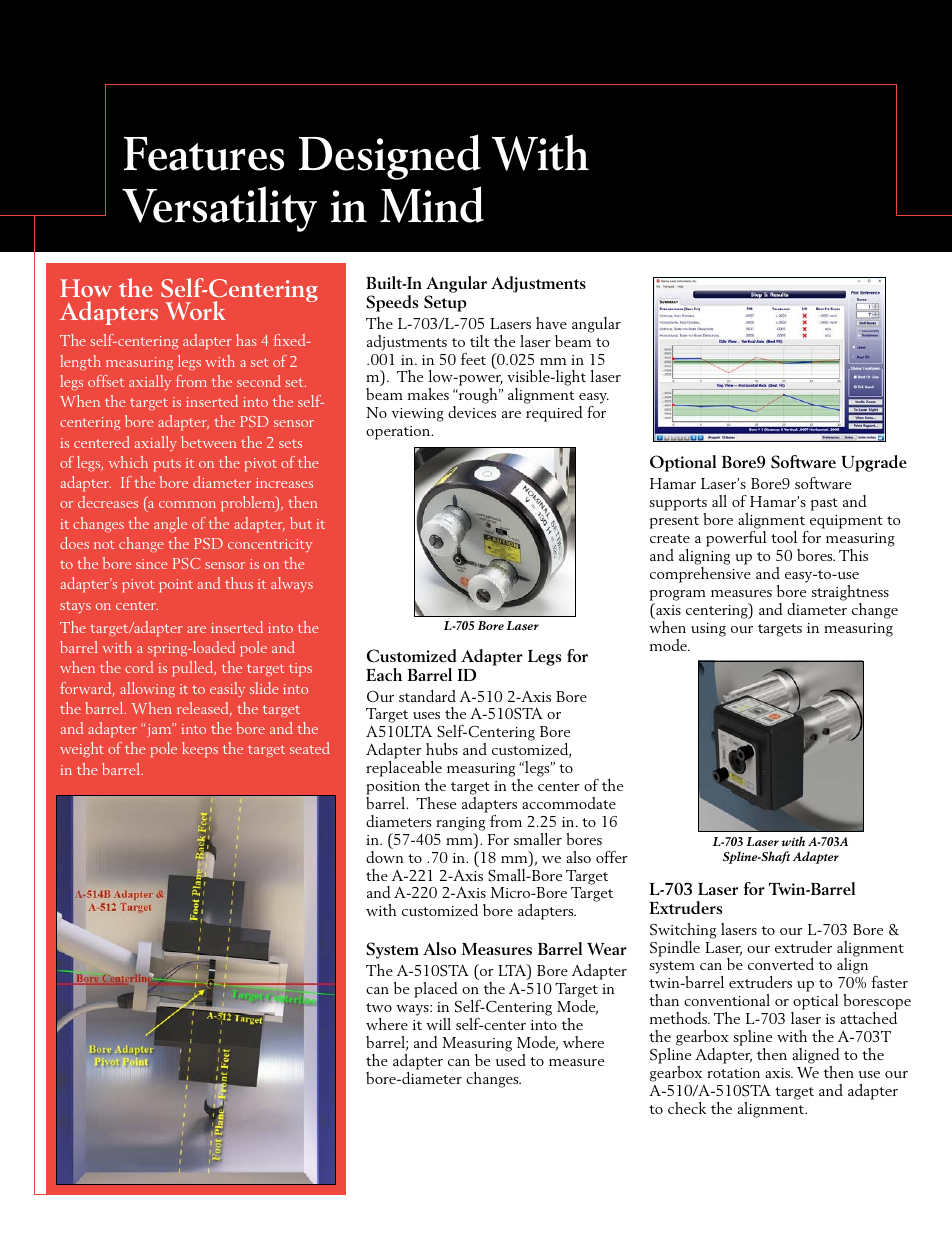 This screenshot has width=952, height=1233. What do you see at coordinates (733, 1073) in the screenshot?
I see `rotation` at bounding box center [733, 1073].
